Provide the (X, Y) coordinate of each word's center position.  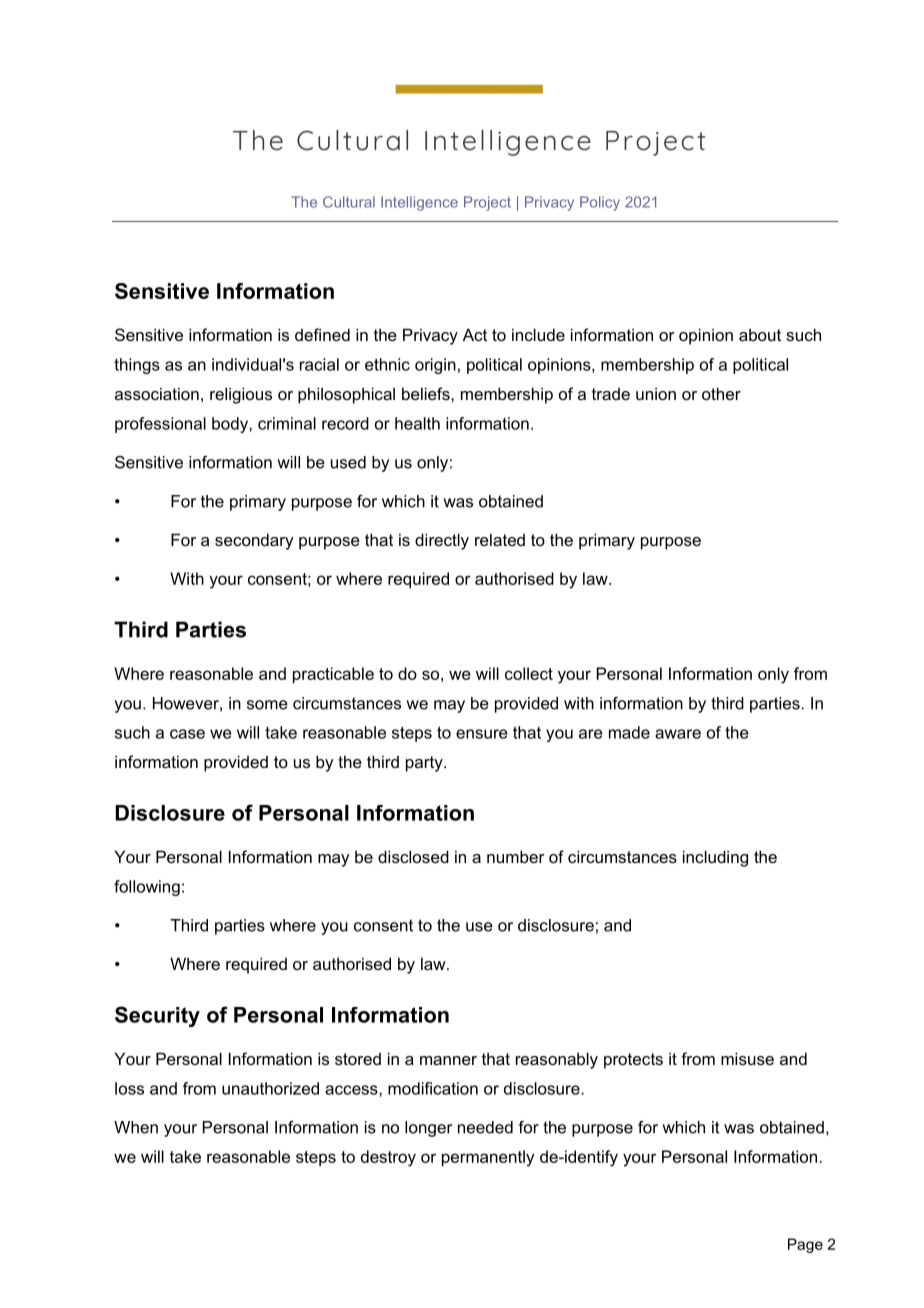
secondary (254, 541)
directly (442, 541)
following (147, 888)
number (516, 856)
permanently (488, 1158)
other (721, 393)
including (715, 858)
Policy (600, 203)
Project (487, 203)
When (136, 1127)
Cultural (349, 202)
